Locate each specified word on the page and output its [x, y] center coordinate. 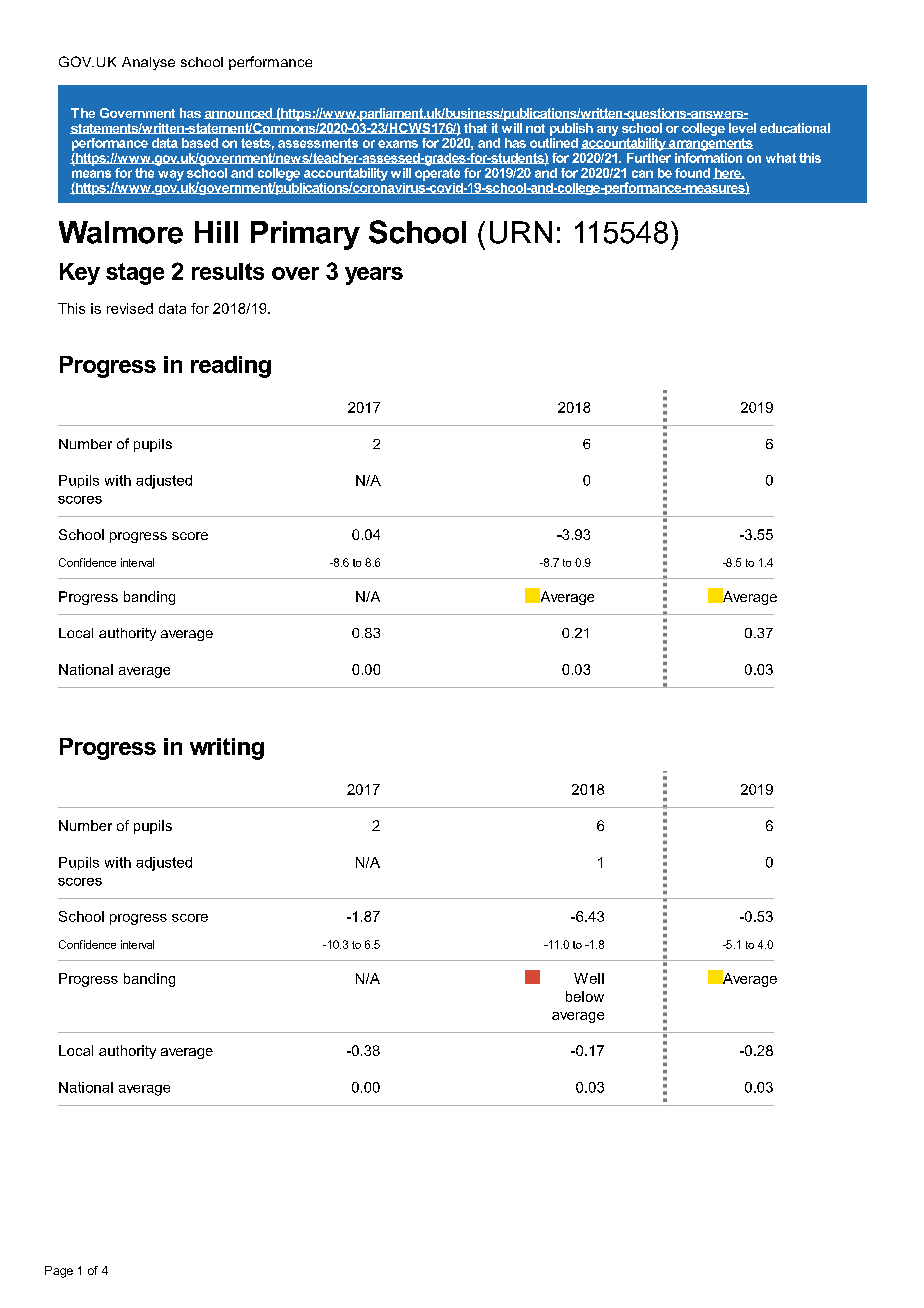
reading [231, 367]
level [742, 128]
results [228, 271]
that [475, 128]
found [692, 173]
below [585, 996]
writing [227, 749]
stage [135, 274]
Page [59, 1272]
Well [589, 978]
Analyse [148, 63]
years [374, 276]
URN [521, 232]
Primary [305, 235]
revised [130, 308]
